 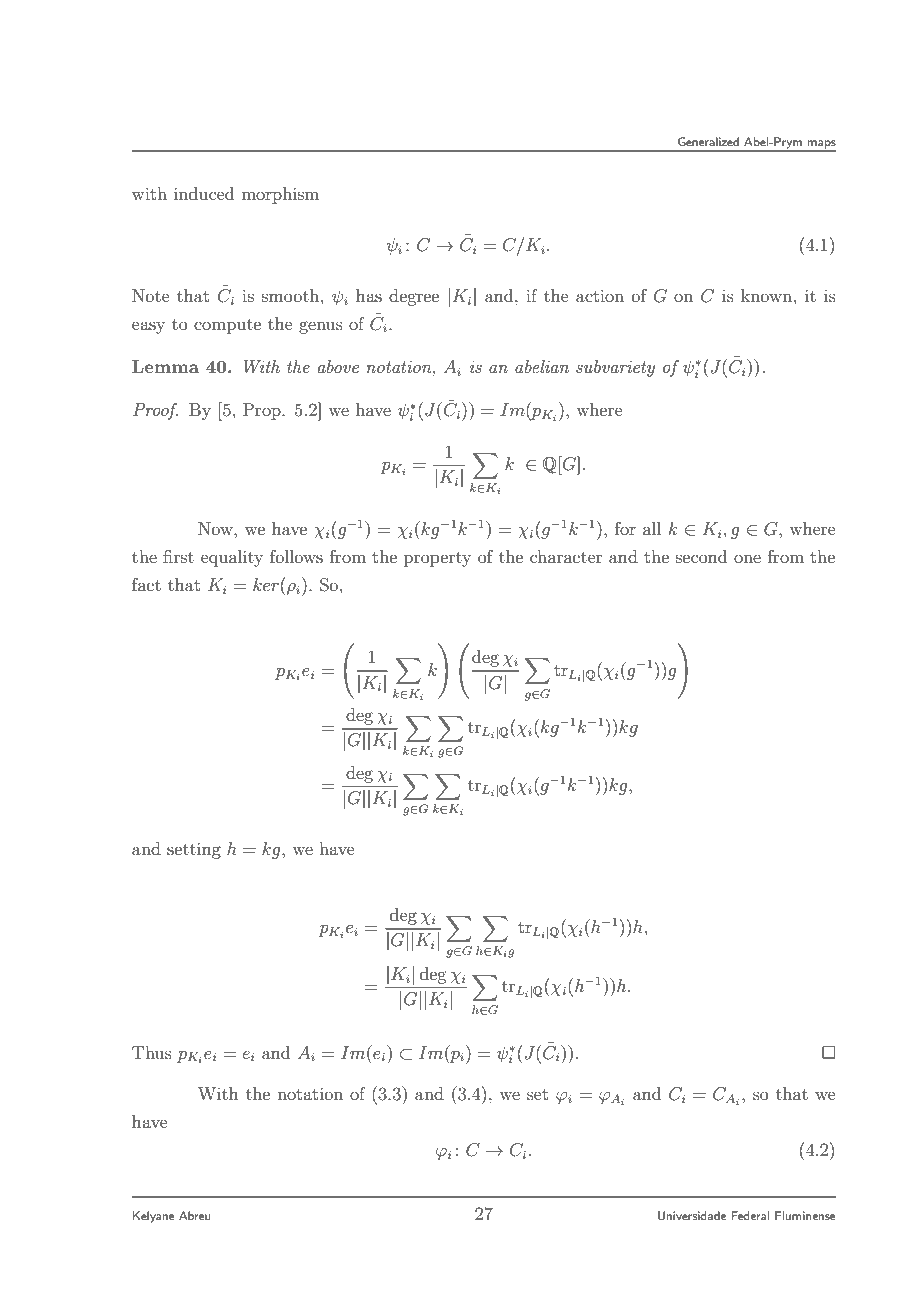 I want to click on follows, so click(x=296, y=556).
